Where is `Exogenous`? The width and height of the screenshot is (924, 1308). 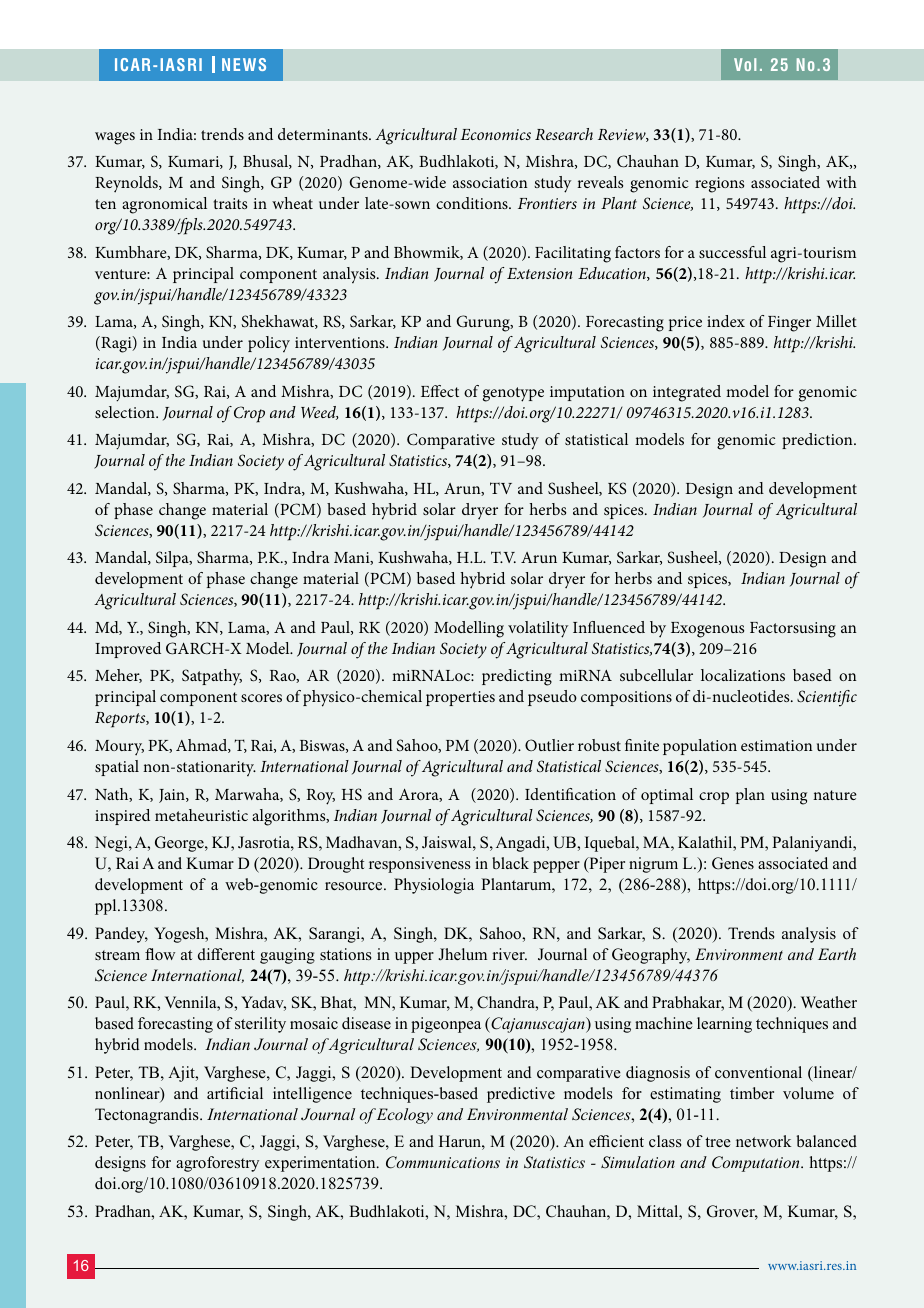 Exogenous is located at coordinates (707, 630).
